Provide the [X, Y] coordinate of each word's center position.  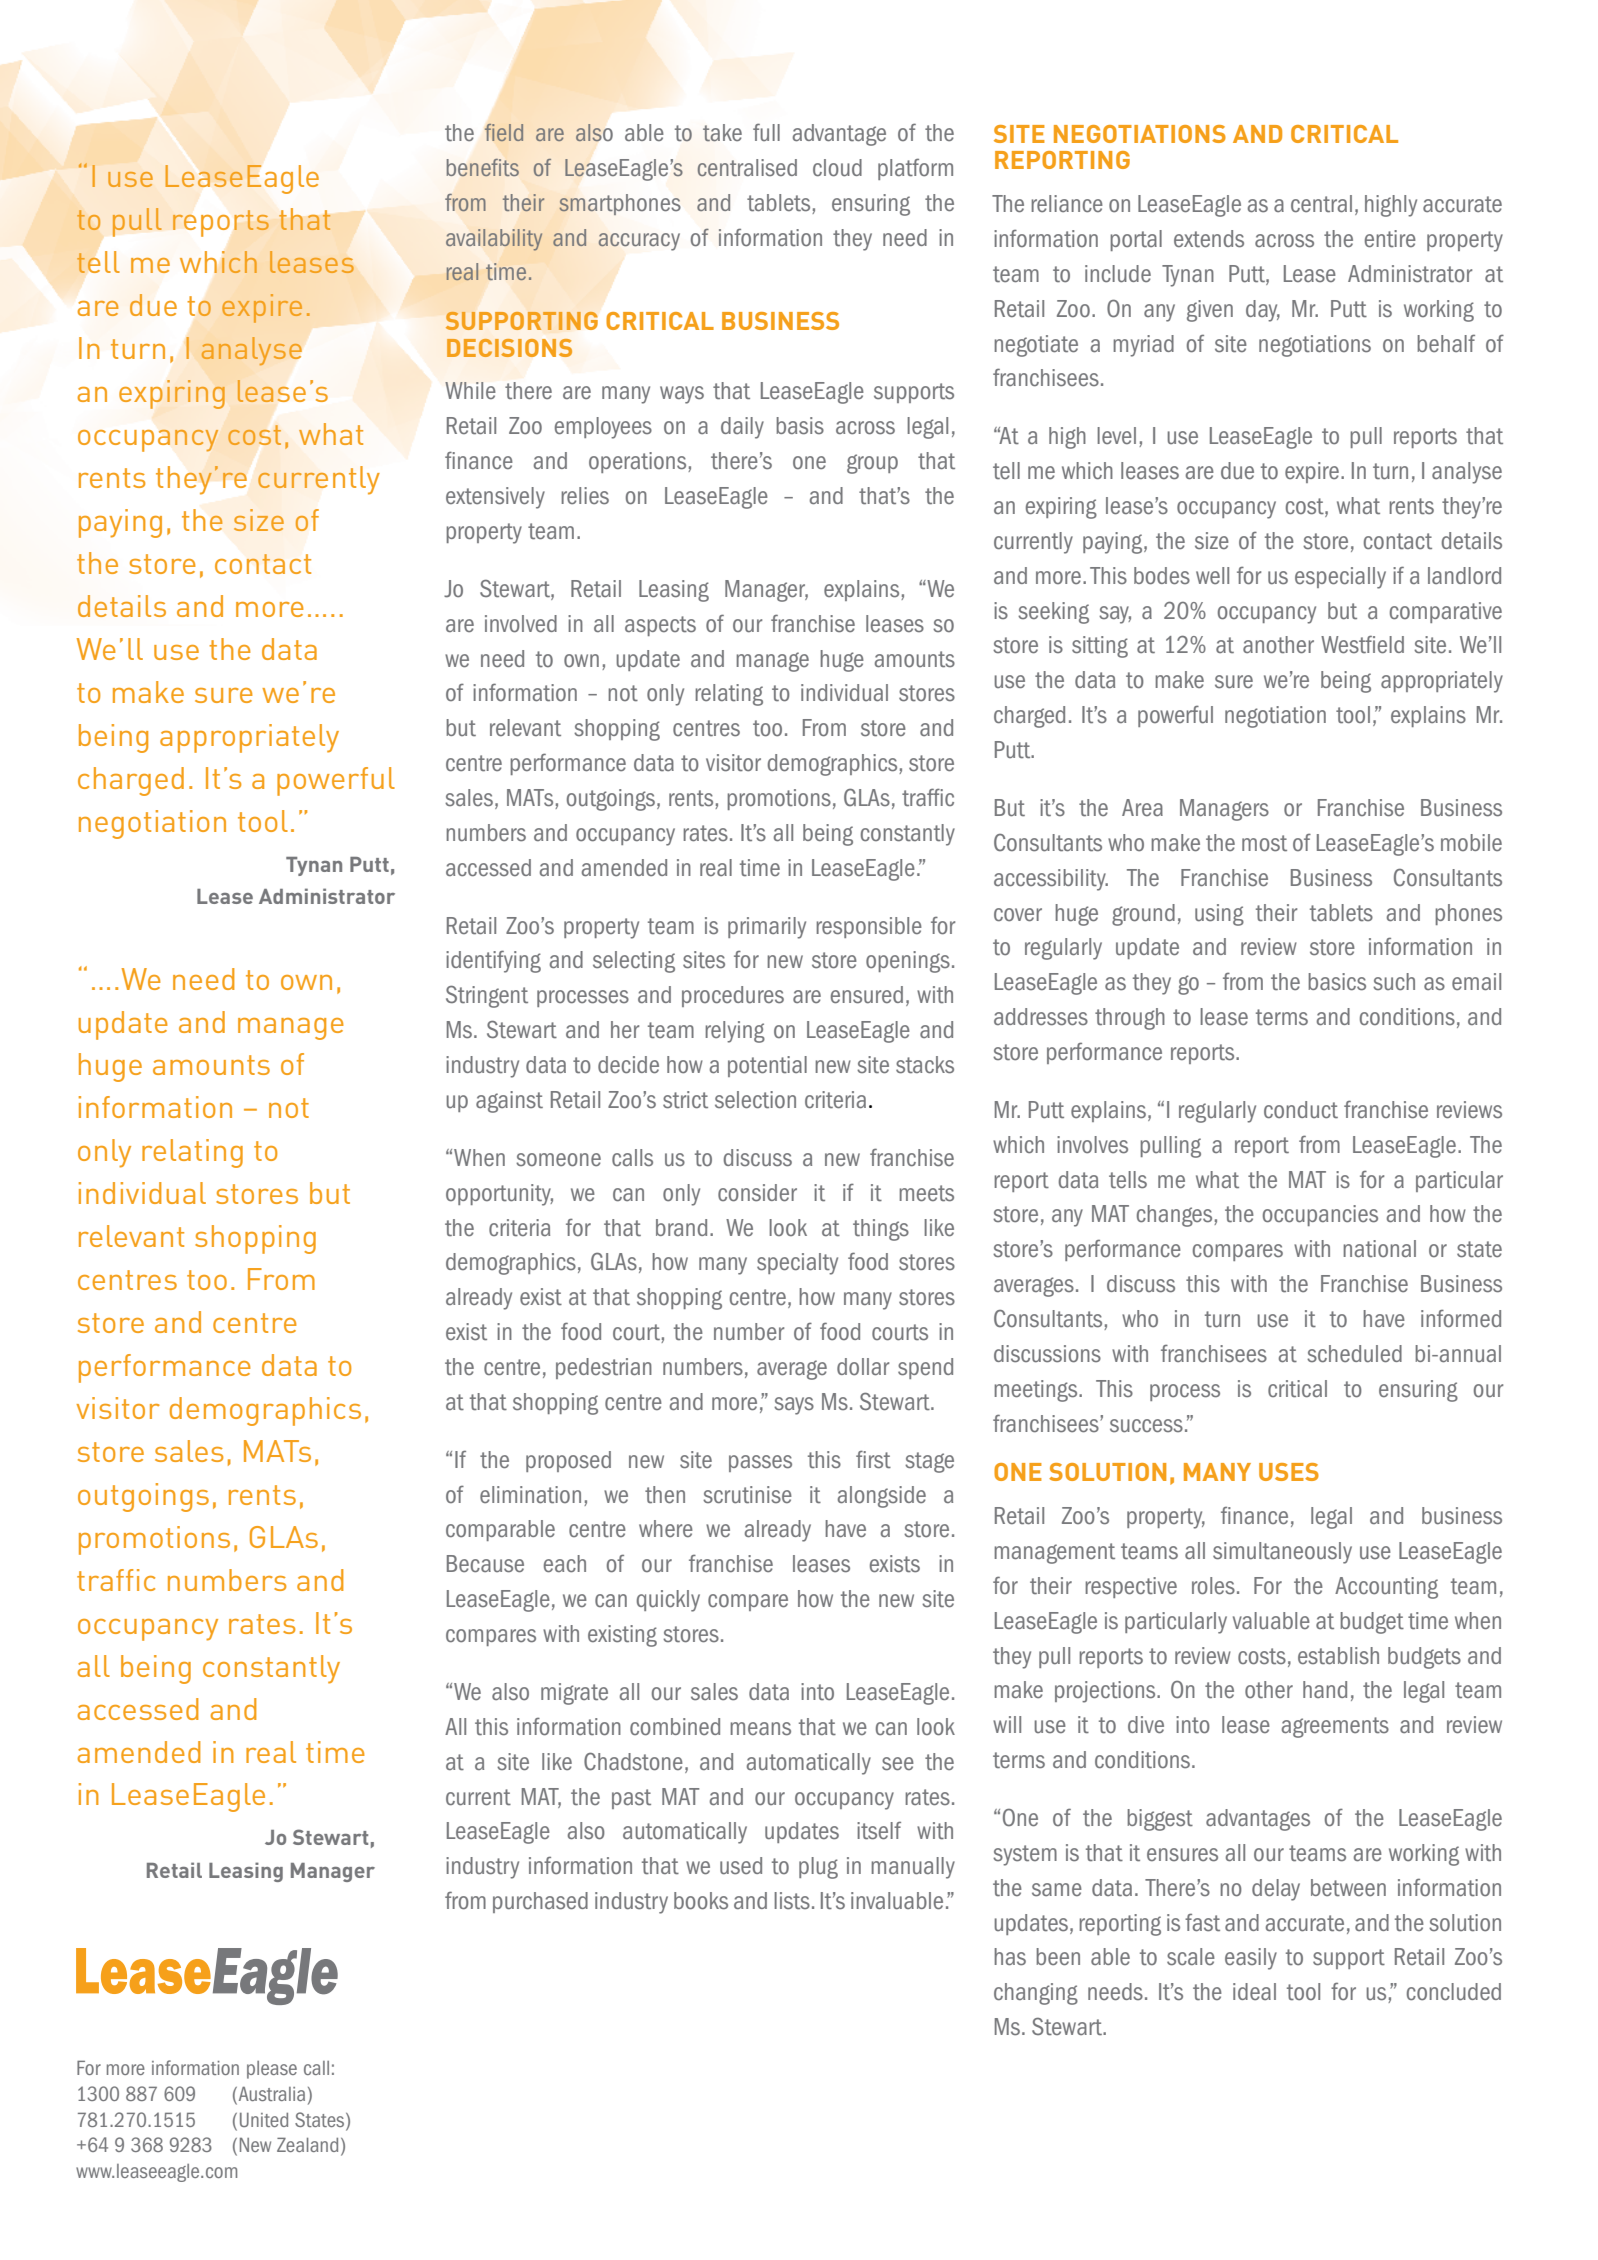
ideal [1254, 1991]
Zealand [307, 2144]
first [873, 1459]
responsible [869, 927]
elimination [530, 1495]
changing [1036, 1994]
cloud [837, 168]
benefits [483, 167]
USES [1289, 1472]
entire [1390, 239]
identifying [493, 961]
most [1264, 843]
